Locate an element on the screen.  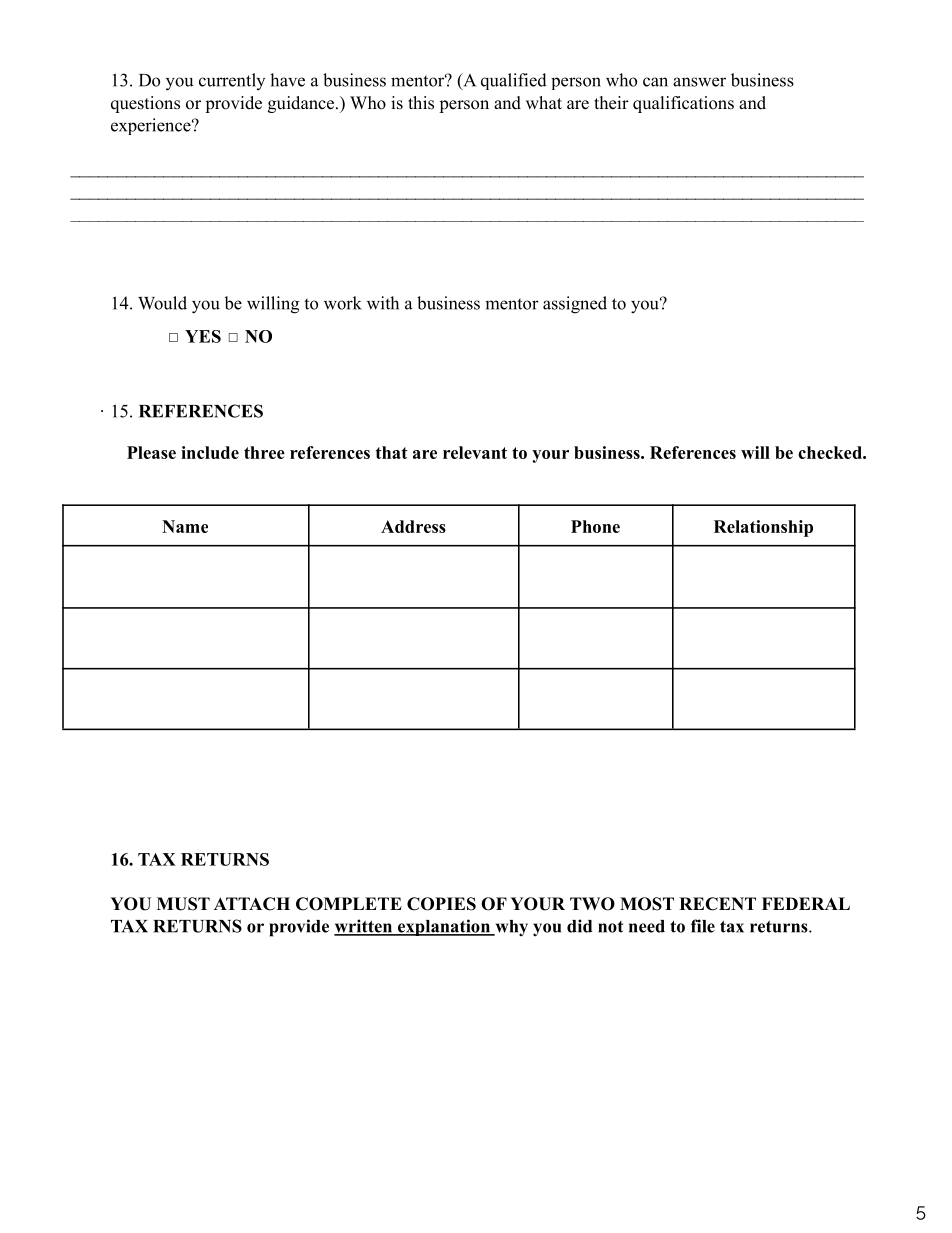
Name is located at coordinates (185, 526).
